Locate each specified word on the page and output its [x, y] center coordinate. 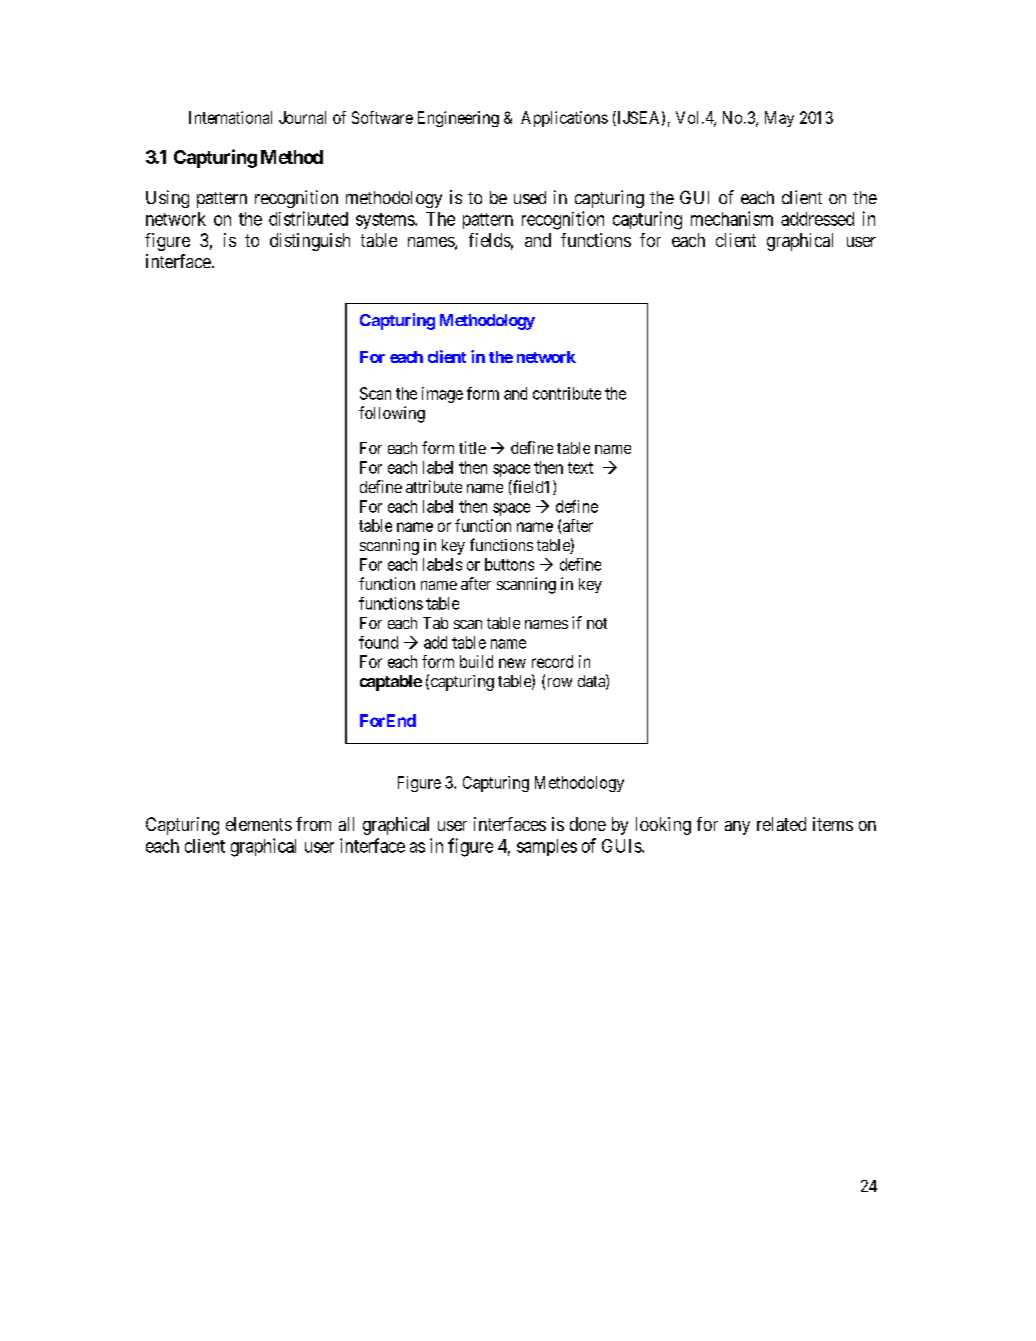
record [552, 661]
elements [259, 824]
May [779, 119]
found [378, 642]
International [230, 117]
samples [547, 847]
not [597, 623]
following [392, 414]
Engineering [458, 119]
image [442, 395]
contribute [567, 393]
